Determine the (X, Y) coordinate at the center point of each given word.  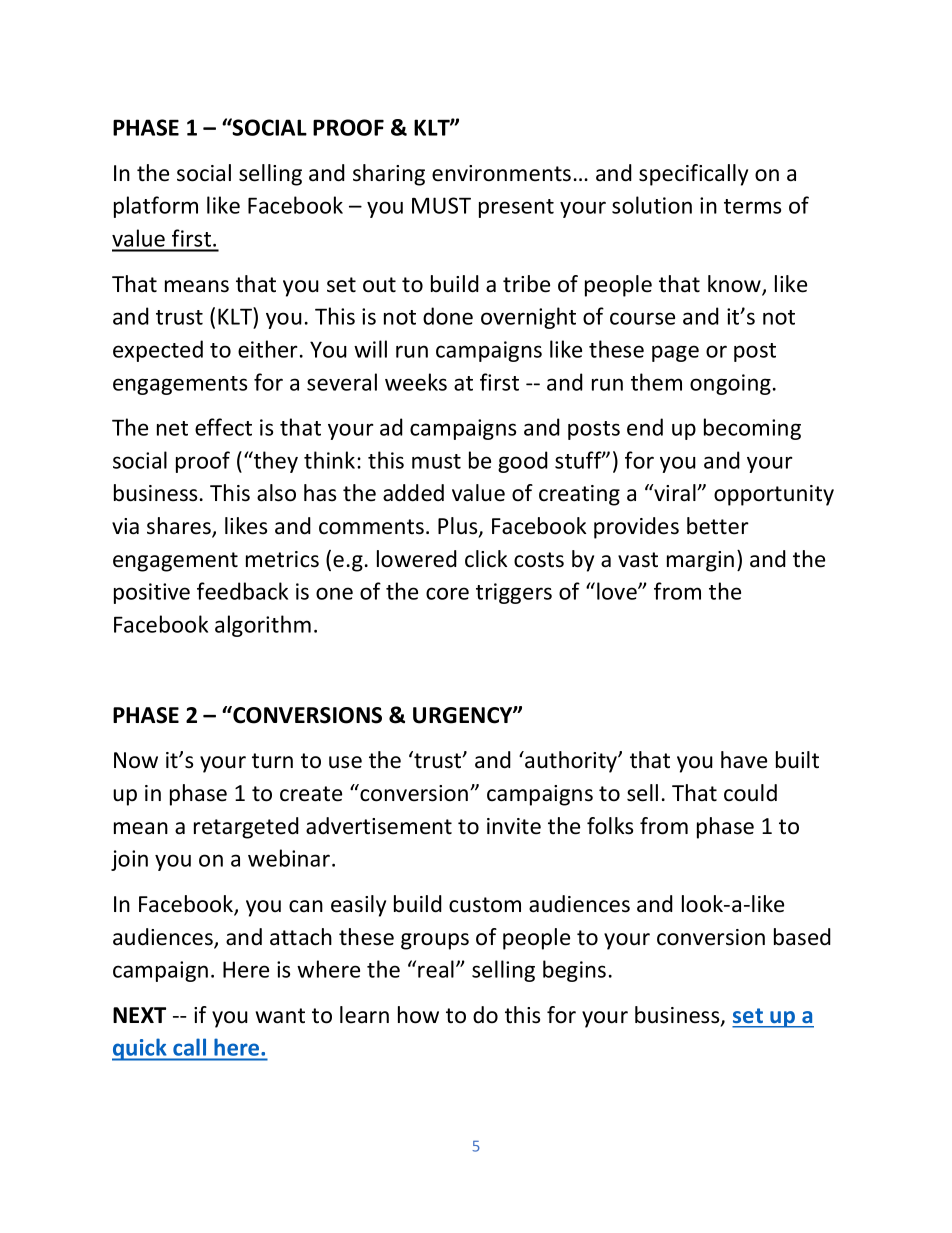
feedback (242, 591)
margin (700, 561)
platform (156, 207)
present (516, 208)
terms (752, 206)
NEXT (139, 1015)
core (447, 593)
